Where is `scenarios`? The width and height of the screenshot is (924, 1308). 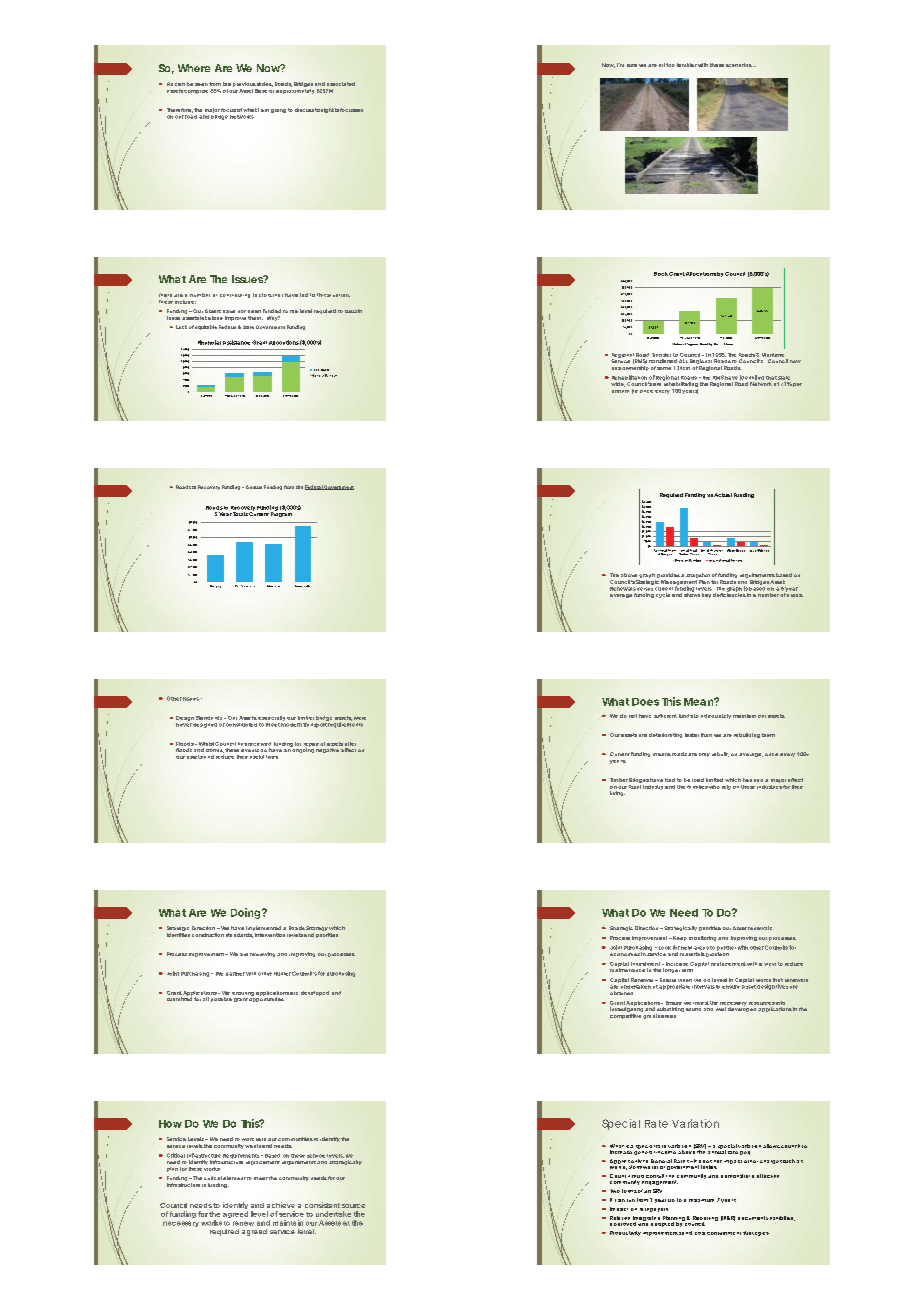 scenarios is located at coordinates (740, 65).
